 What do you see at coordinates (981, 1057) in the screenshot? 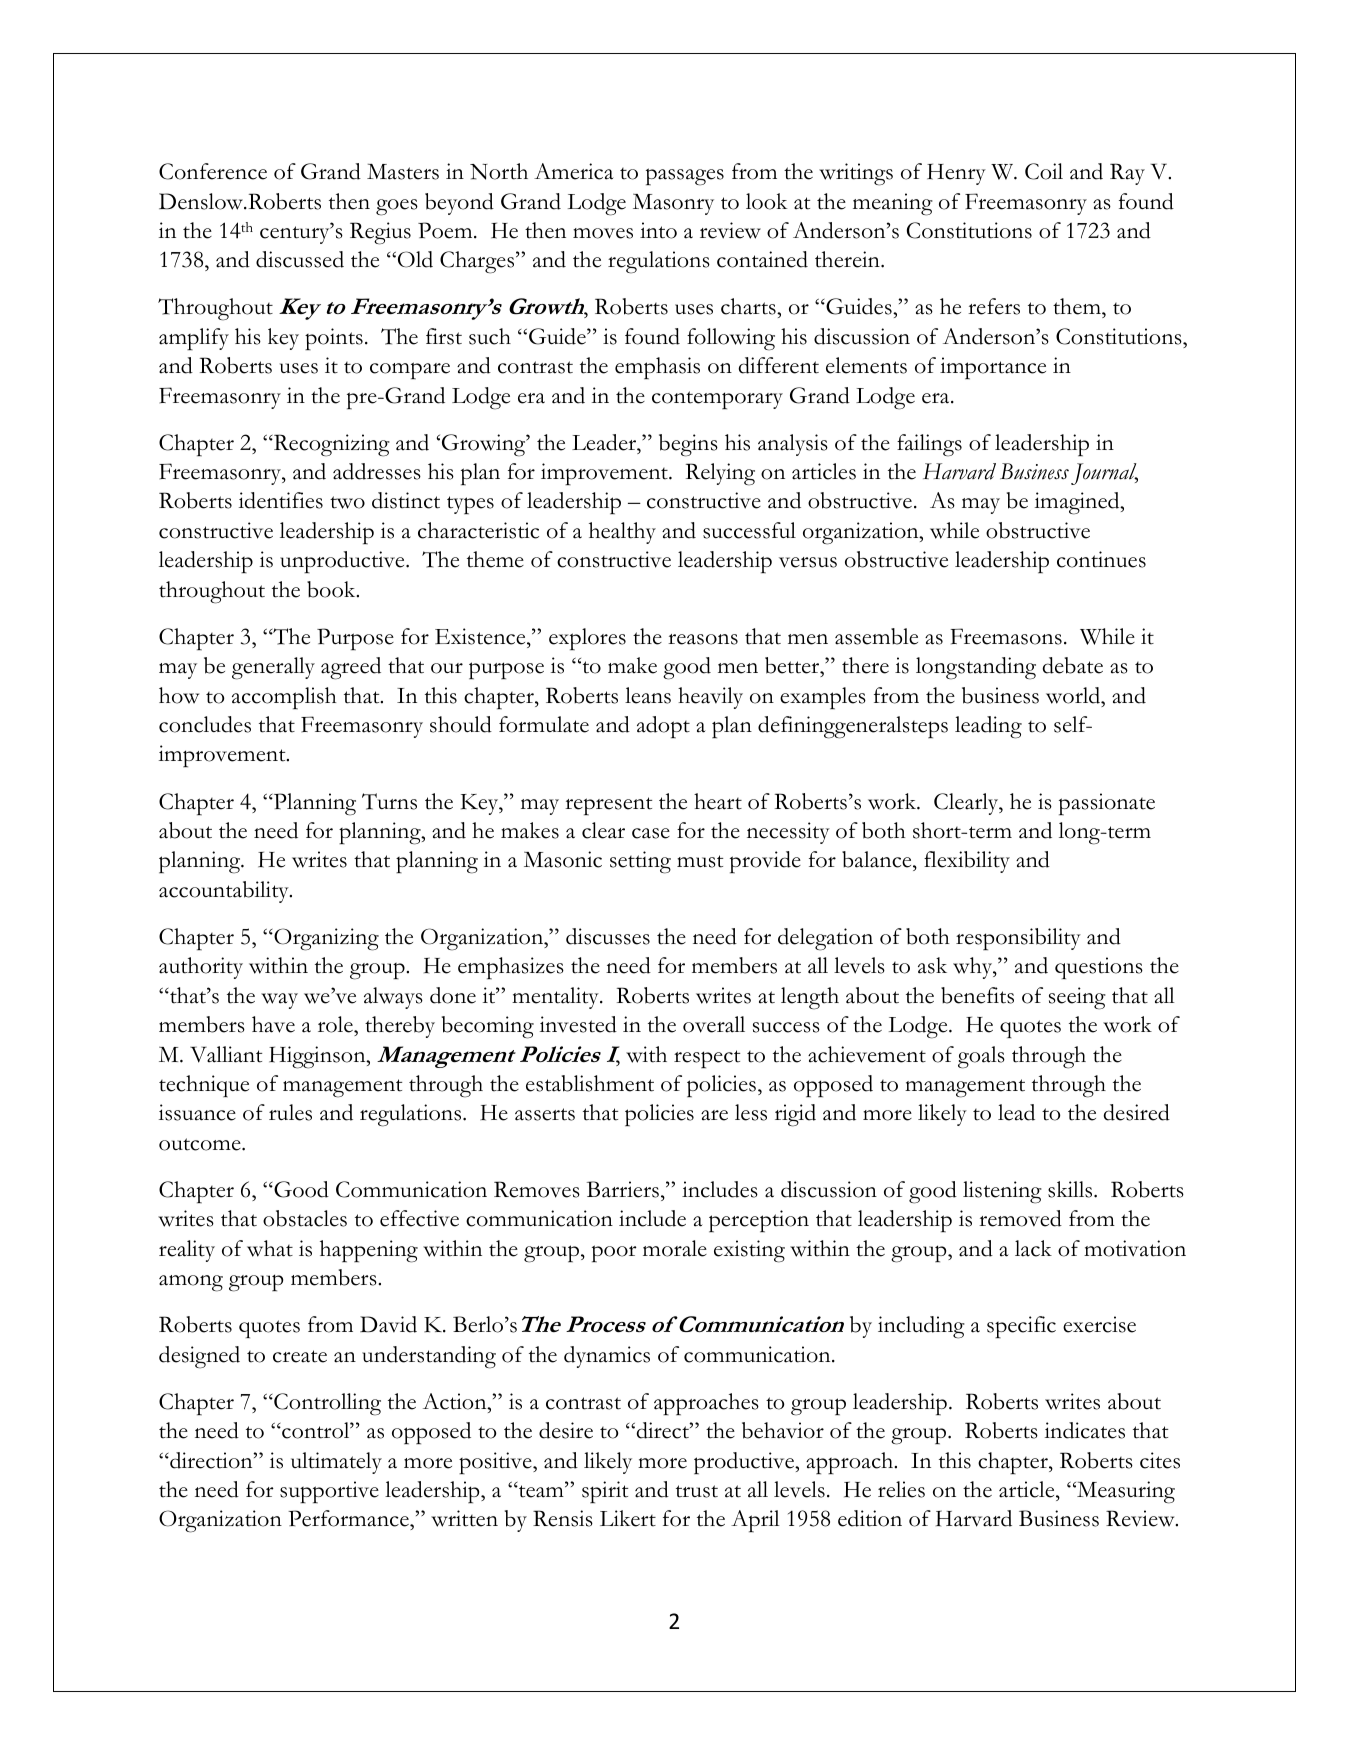
I see `goals` at bounding box center [981, 1057].
